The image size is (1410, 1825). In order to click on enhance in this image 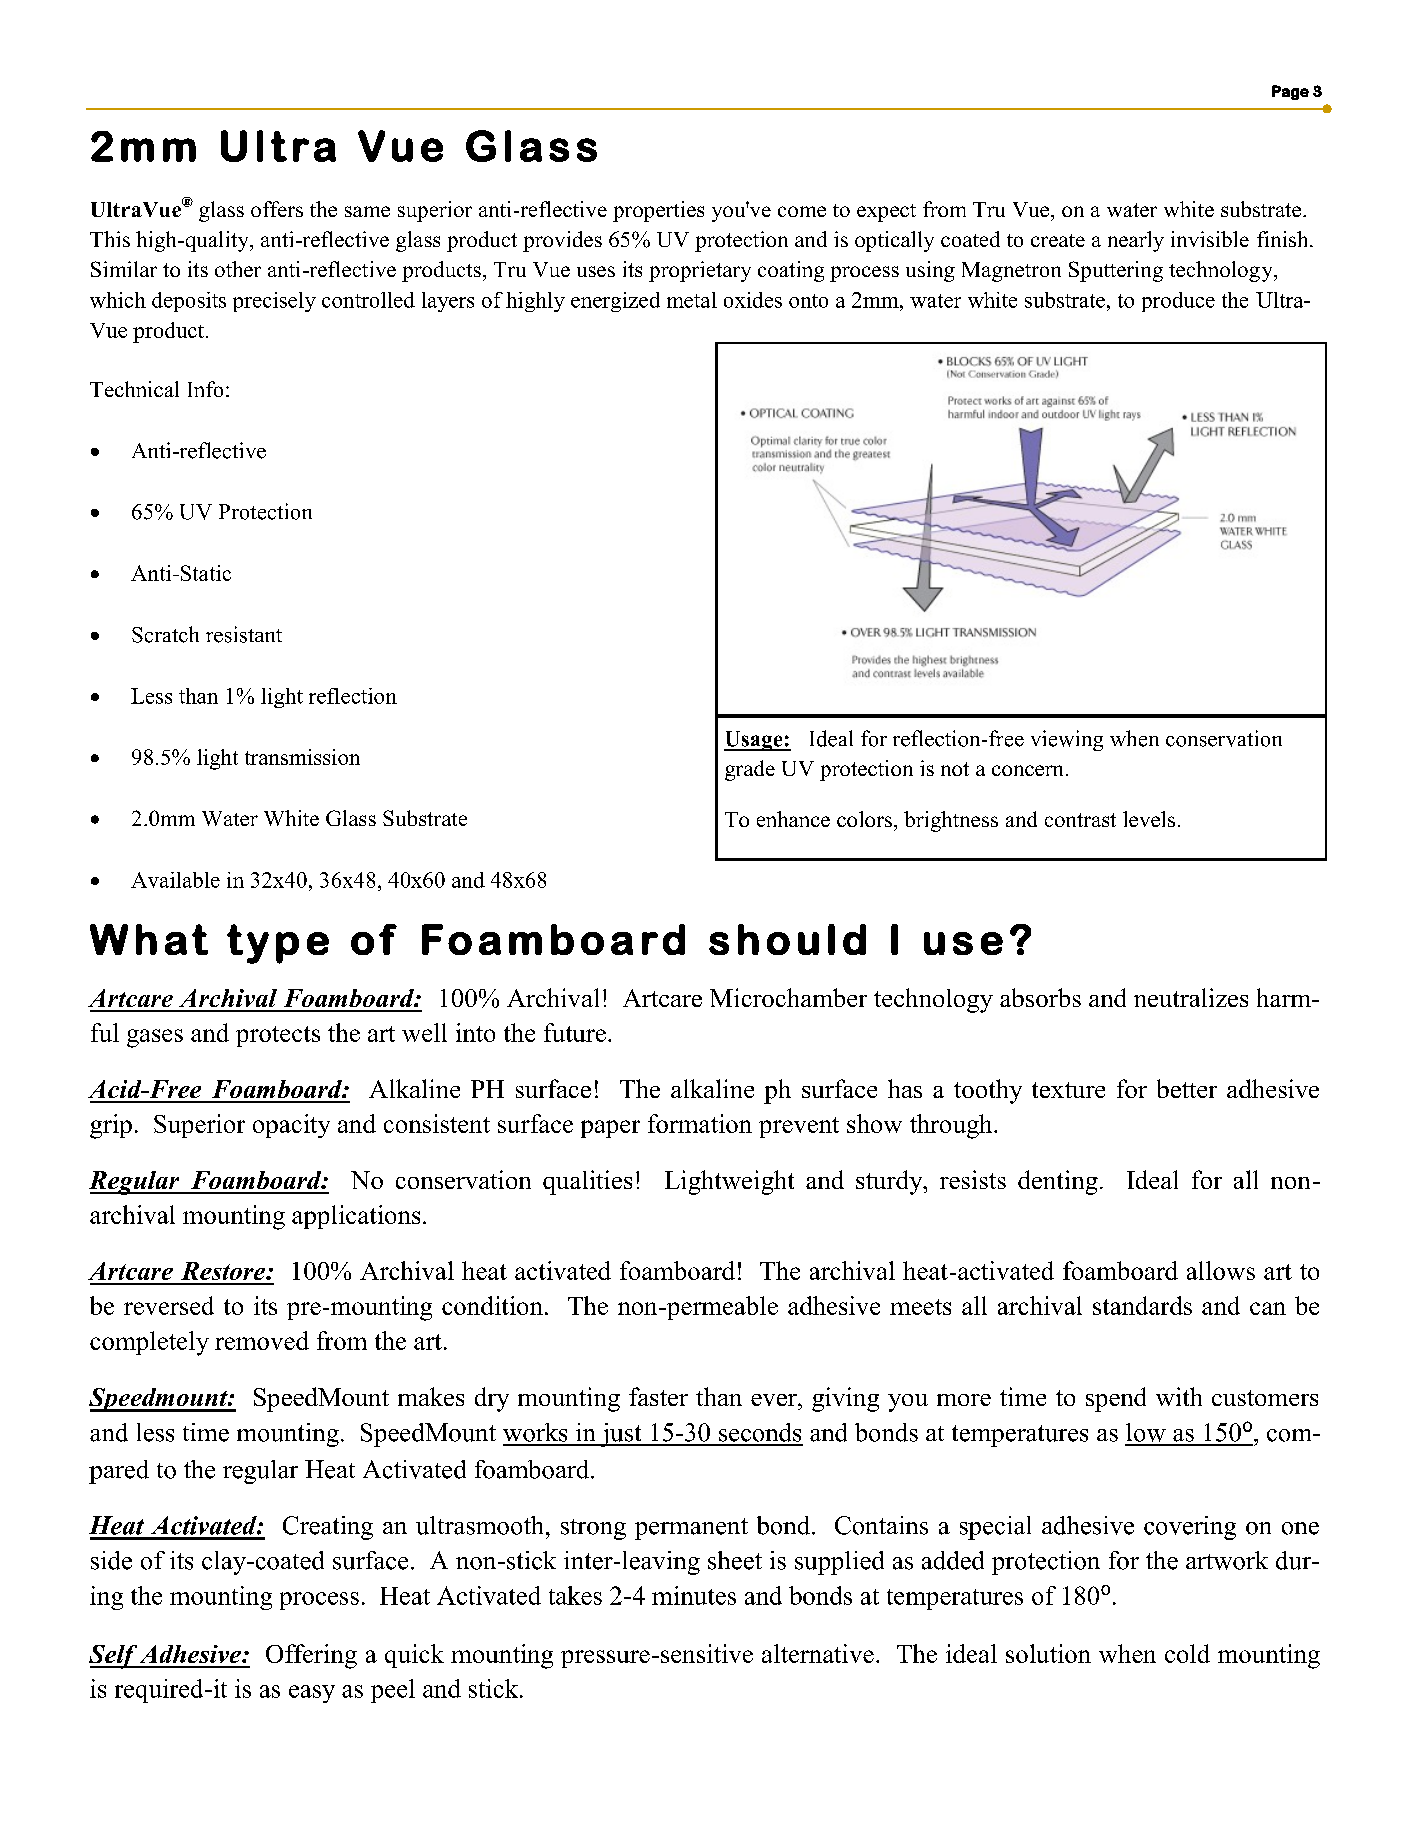, I will do `click(793, 819)`.
